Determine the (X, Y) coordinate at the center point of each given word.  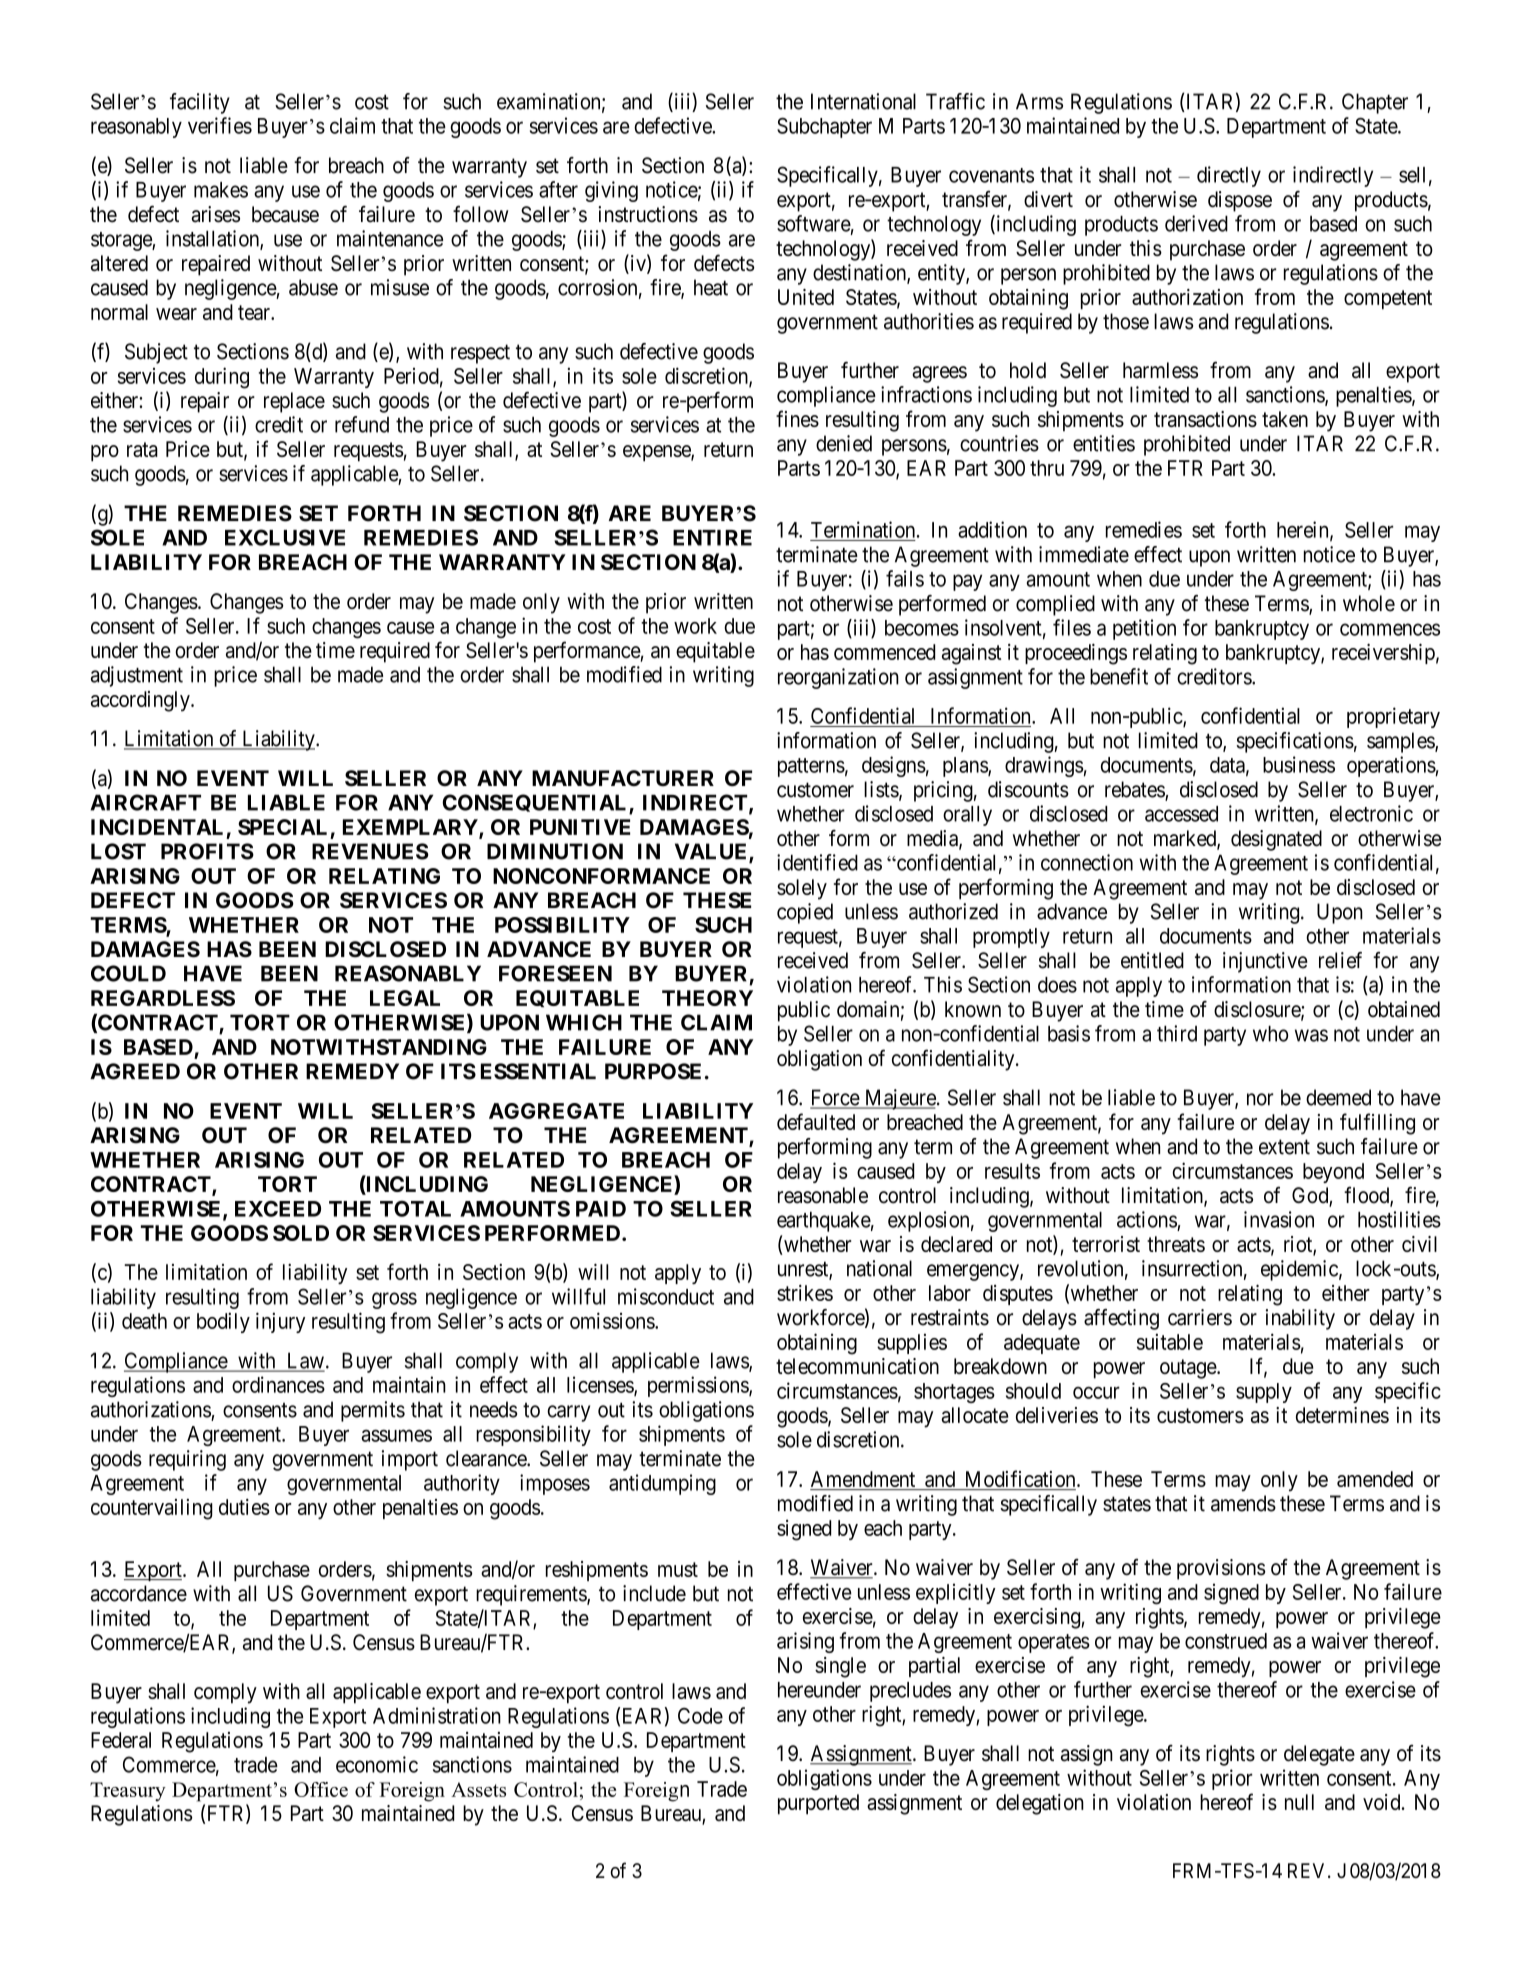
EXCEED (278, 1209)
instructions (648, 214)
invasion (1279, 1219)
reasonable (823, 1195)
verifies (220, 125)
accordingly (141, 701)
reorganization (838, 678)
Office (321, 1789)
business (1299, 764)
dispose (1240, 201)
